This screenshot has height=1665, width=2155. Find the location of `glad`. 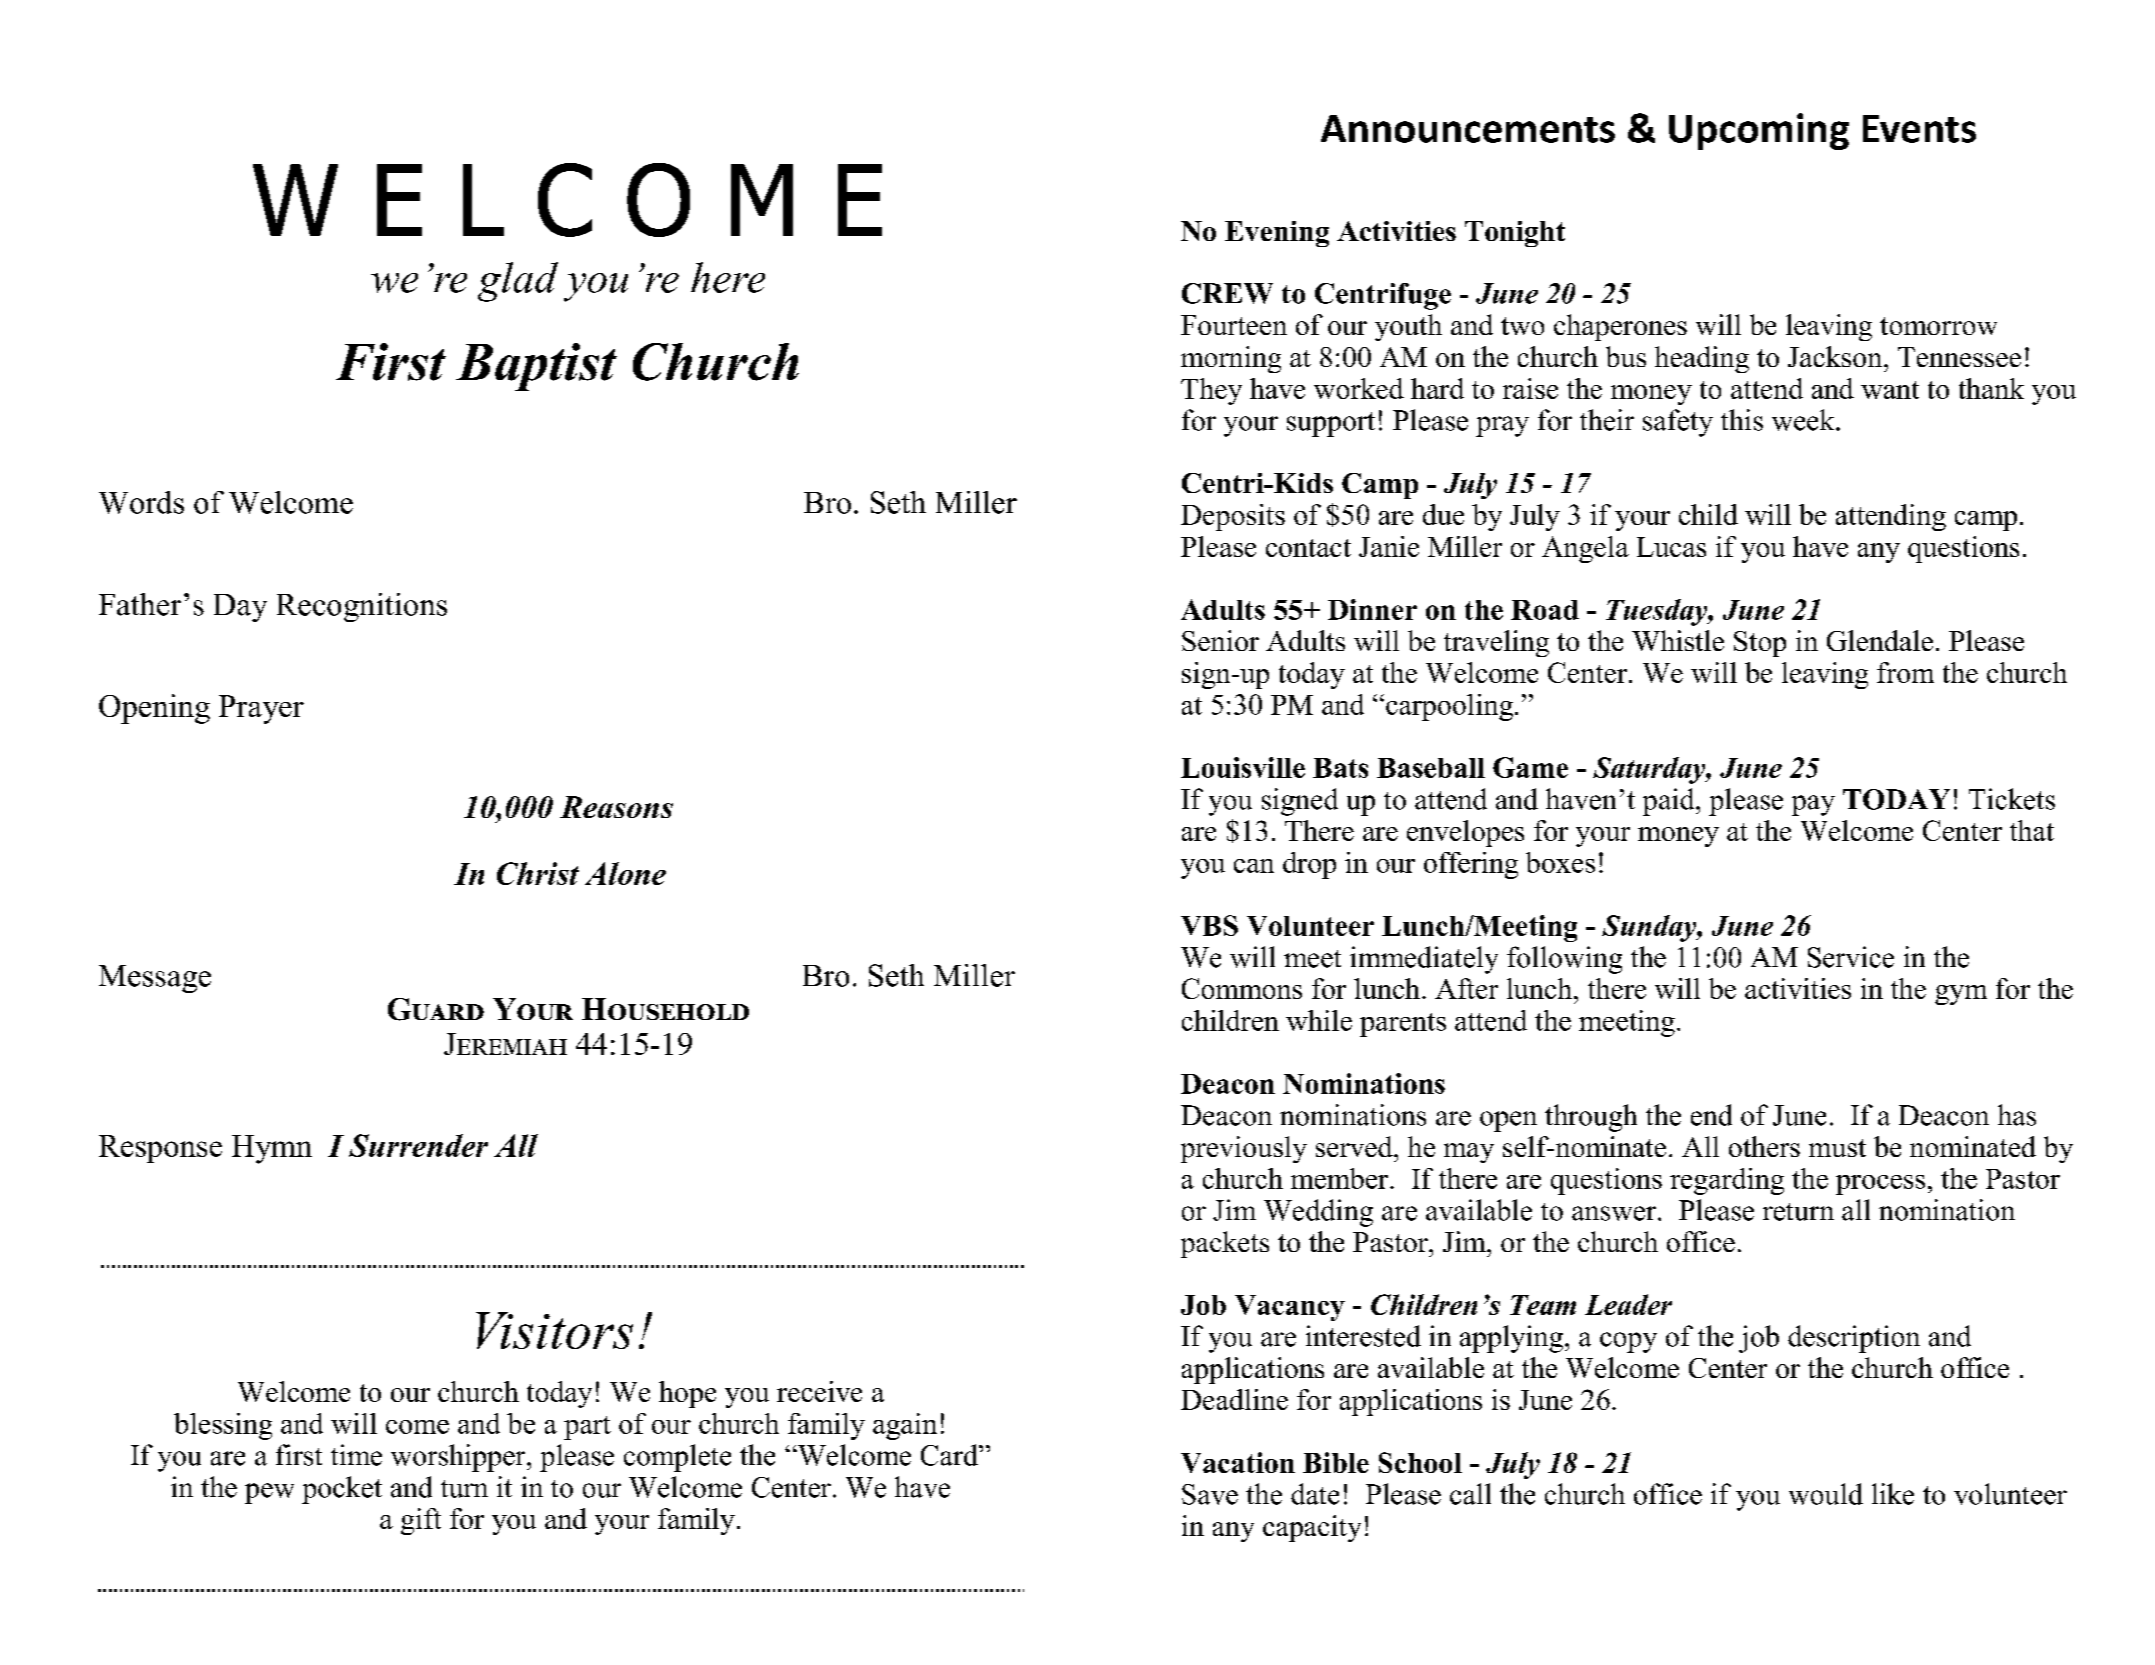

glad is located at coordinates (518, 282).
